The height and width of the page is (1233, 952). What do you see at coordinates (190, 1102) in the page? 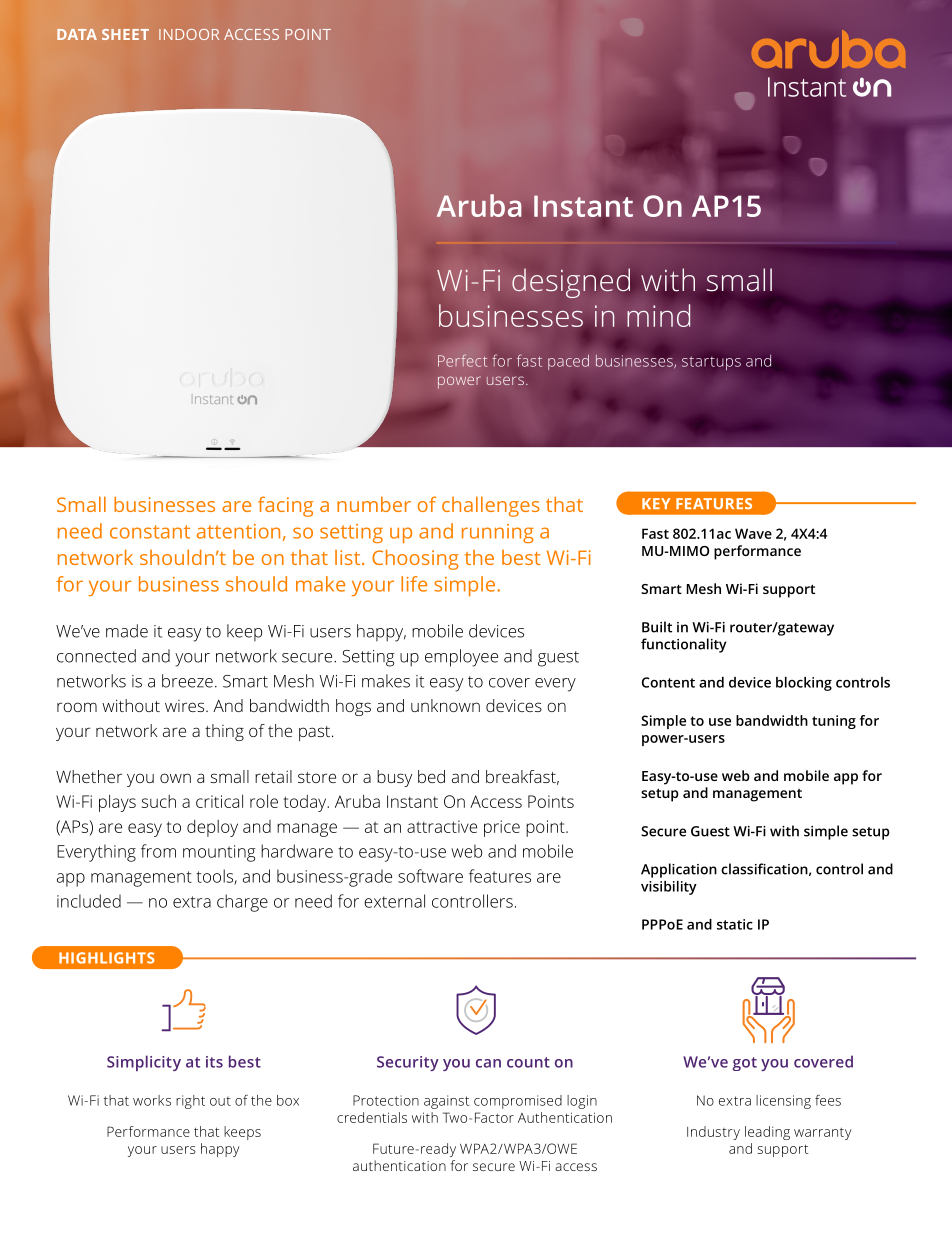
I see `right` at bounding box center [190, 1102].
